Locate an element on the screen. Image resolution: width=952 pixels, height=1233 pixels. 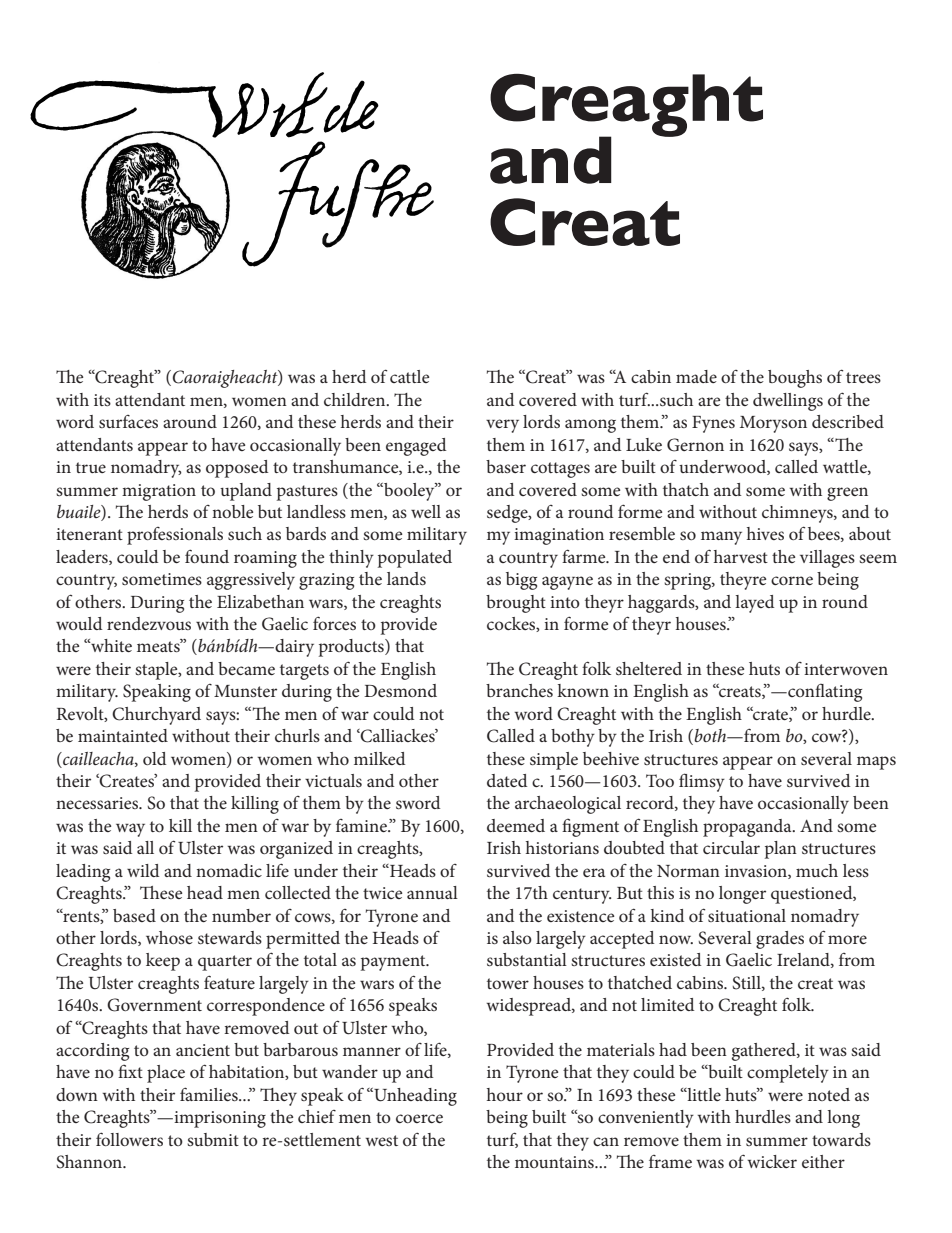
submit is located at coordinates (213, 1139).
